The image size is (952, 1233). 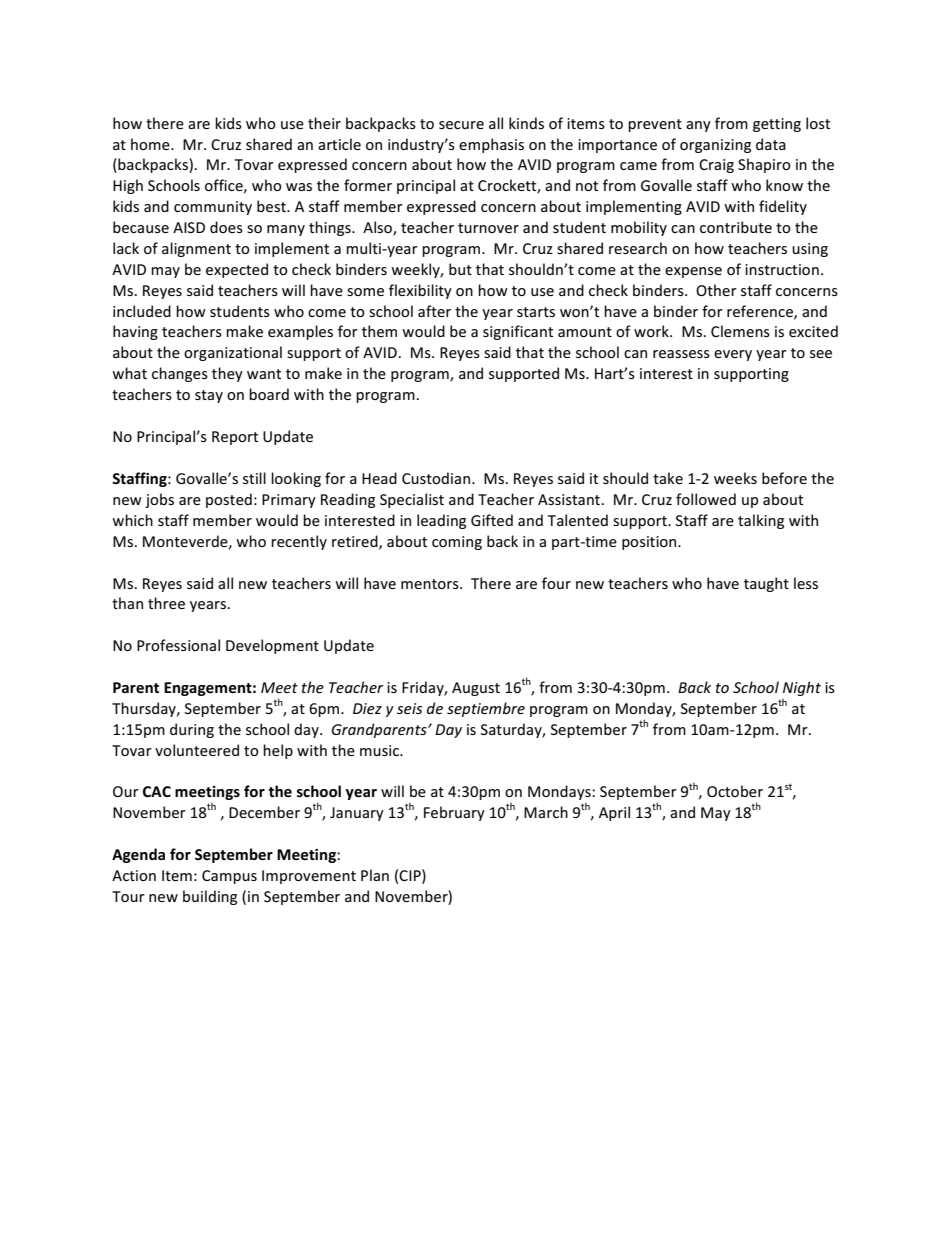 What do you see at coordinates (229, 877) in the page?
I see `Campus` at bounding box center [229, 877].
